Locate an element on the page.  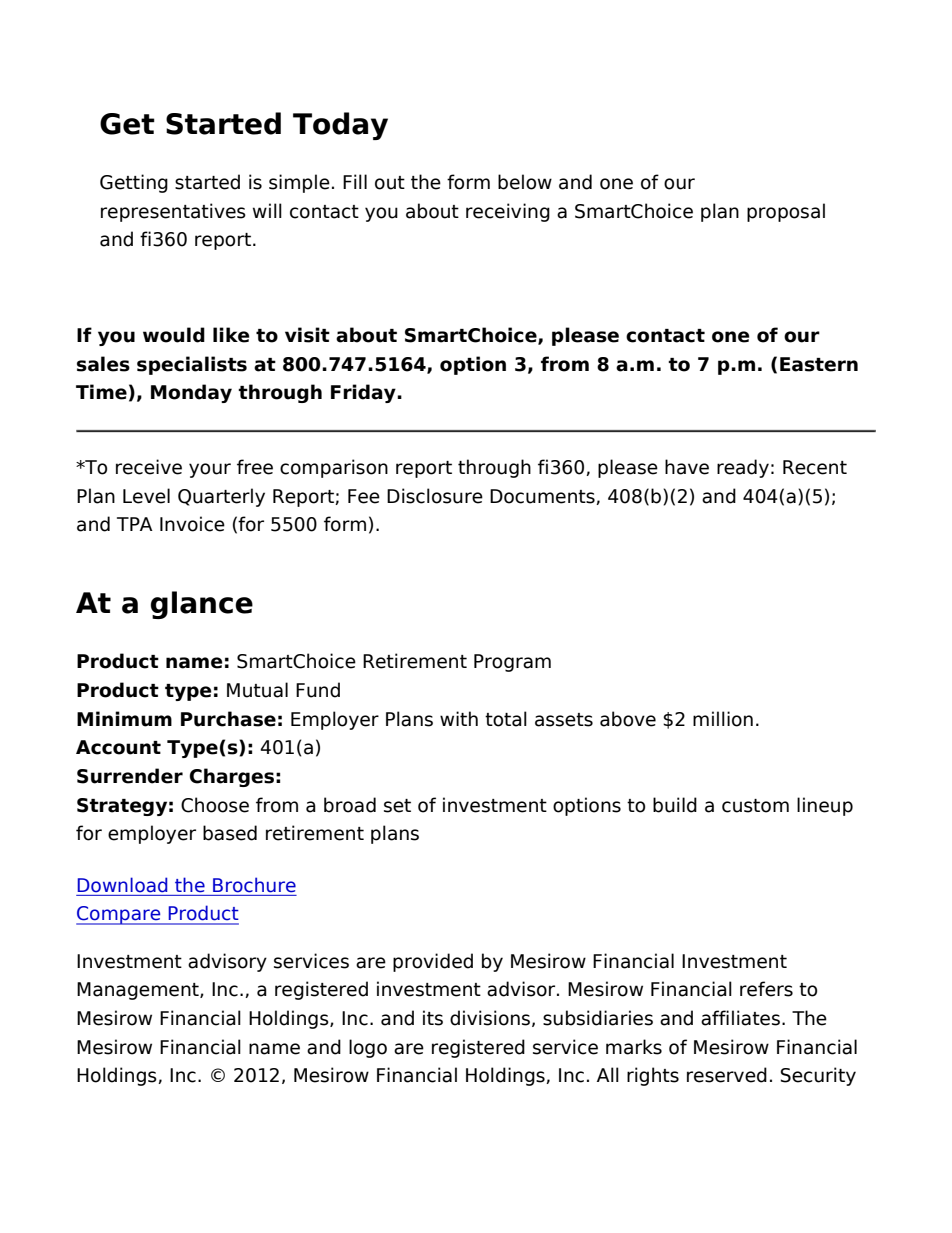
glance is located at coordinates (202, 605).
